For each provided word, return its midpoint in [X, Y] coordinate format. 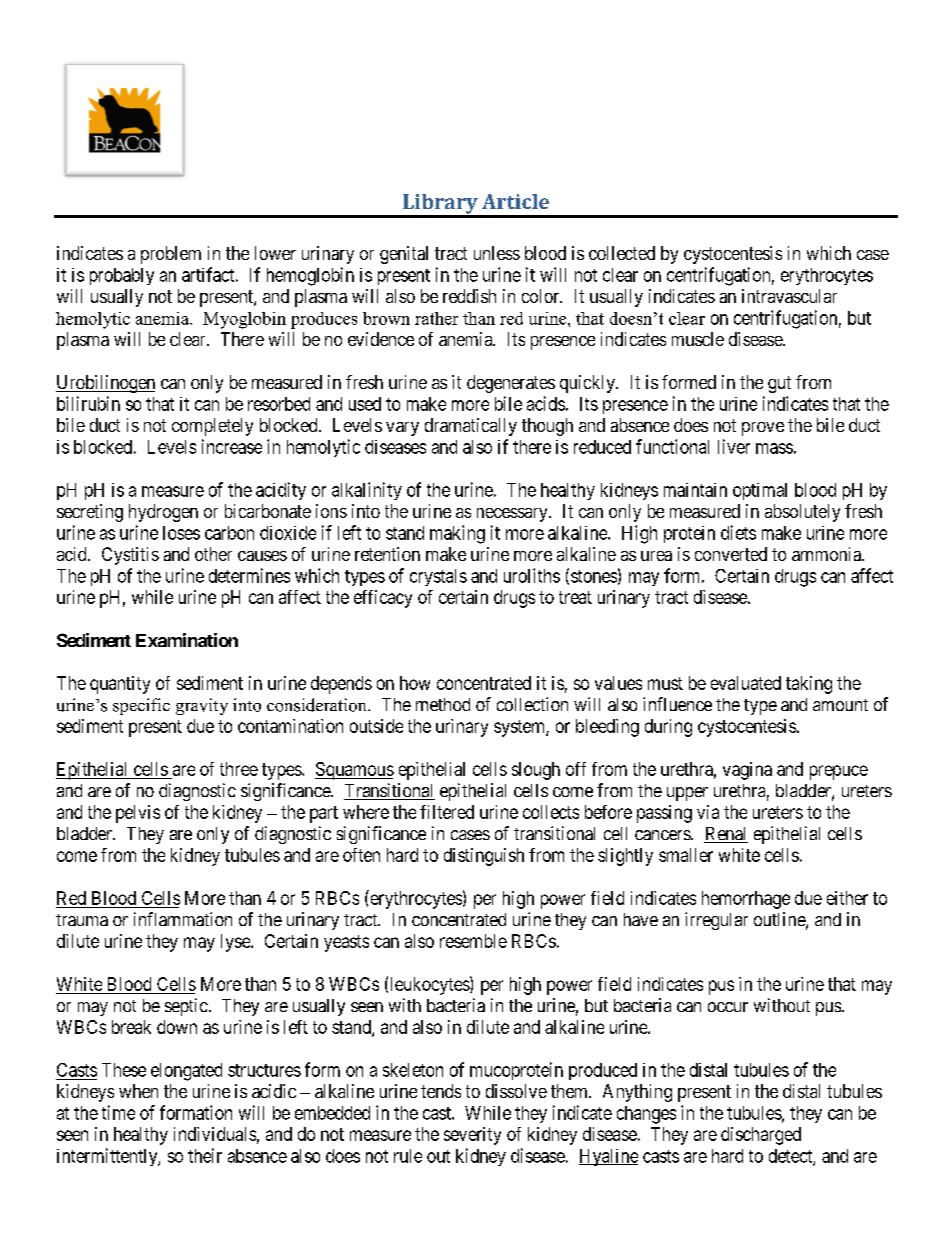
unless [497, 253]
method [443, 704]
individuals [215, 1134]
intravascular [789, 296]
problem [171, 255]
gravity [202, 706]
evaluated [746, 683]
